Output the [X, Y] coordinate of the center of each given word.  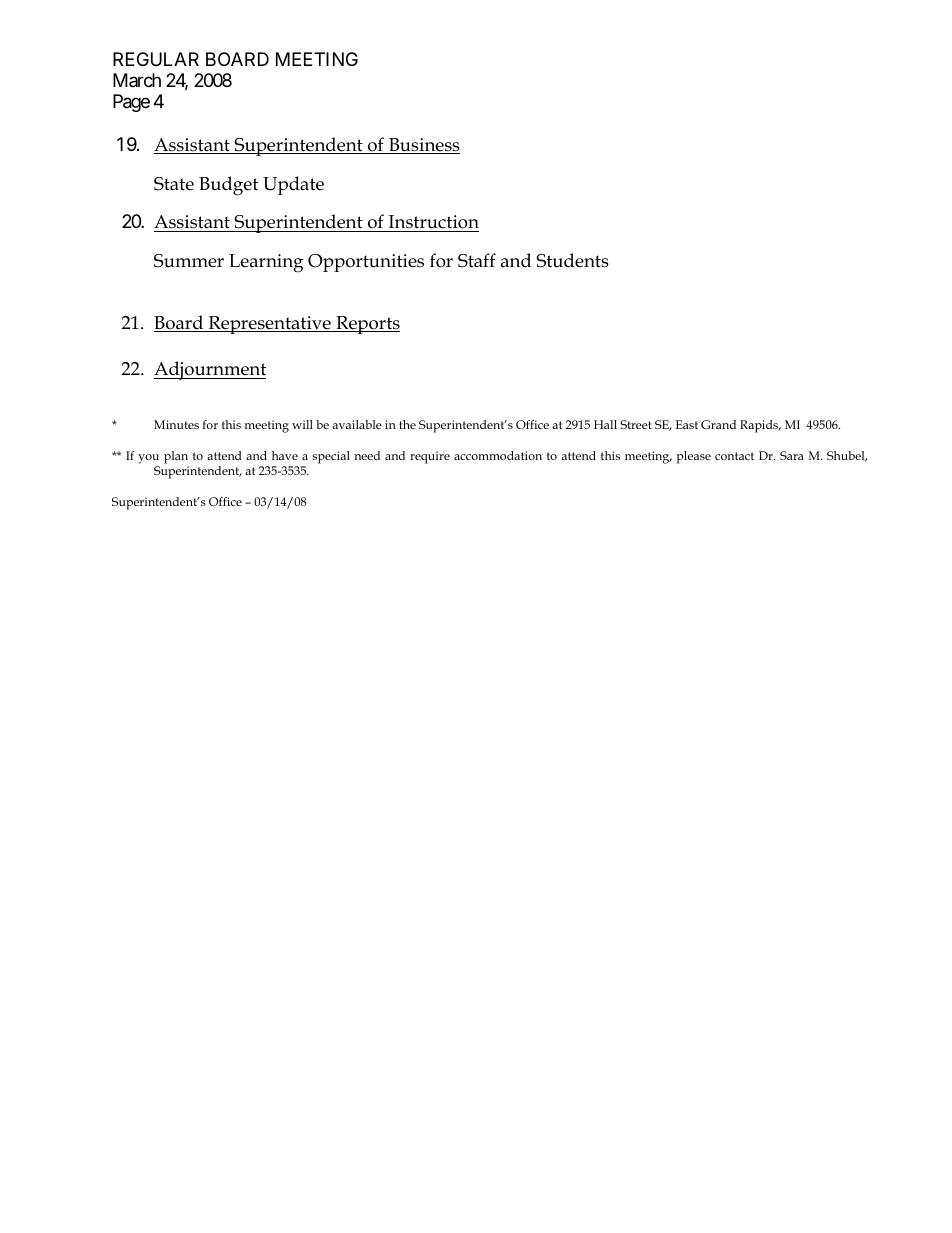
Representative [269, 325]
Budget [228, 186]
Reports [367, 325]
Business [423, 146]
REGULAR [156, 59]
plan [176, 457]
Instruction [432, 223]
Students [572, 260]
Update [293, 185]
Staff [477, 260]
